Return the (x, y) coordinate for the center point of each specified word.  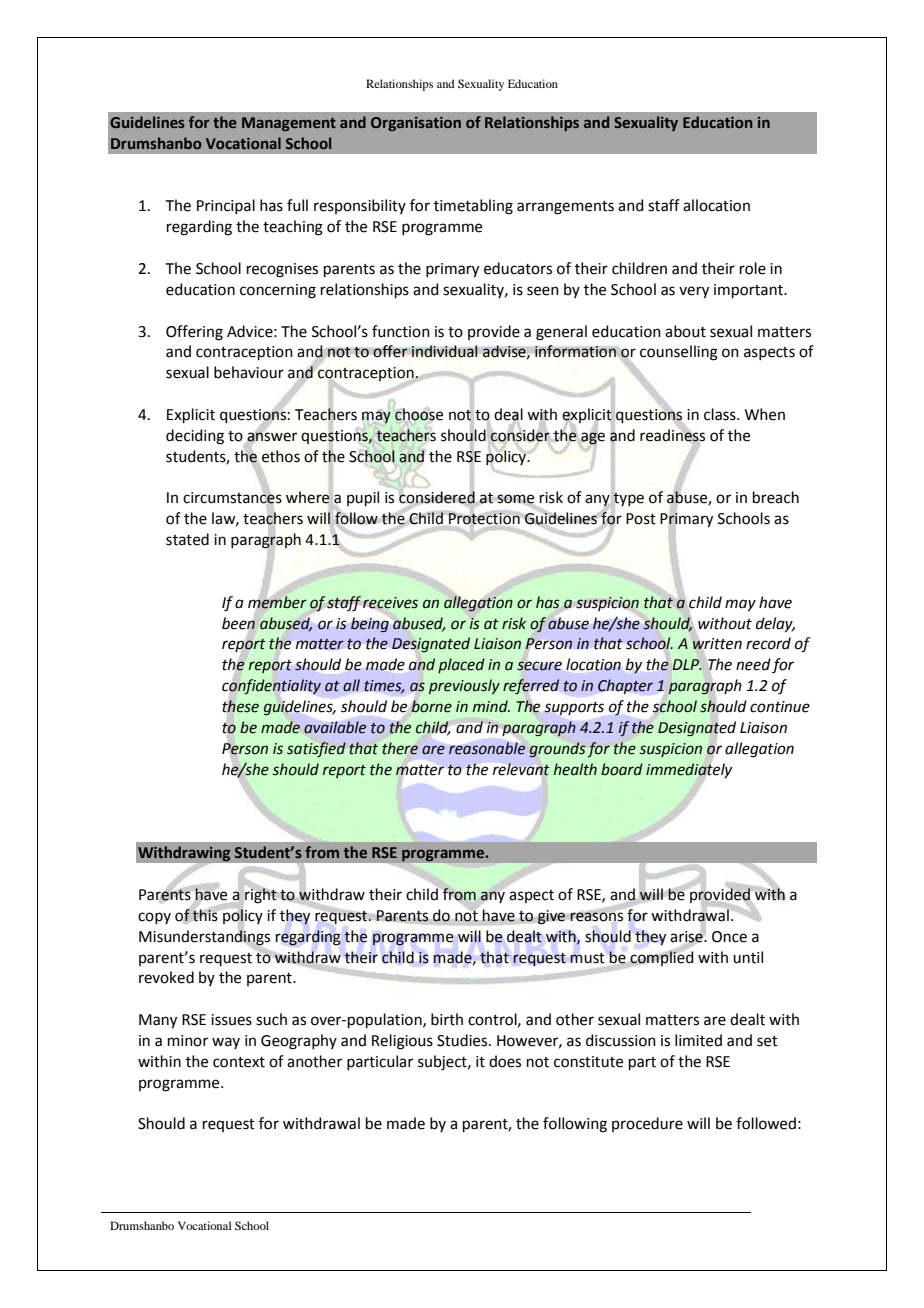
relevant (521, 769)
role (753, 268)
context (239, 1062)
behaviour (249, 372)
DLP (686, 664)
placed (461, 665)
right (260, 895)
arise (687, 936)
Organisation (416, 124)
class (721, 414)
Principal (226, 206)
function (401, 331)
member (277, 602)
